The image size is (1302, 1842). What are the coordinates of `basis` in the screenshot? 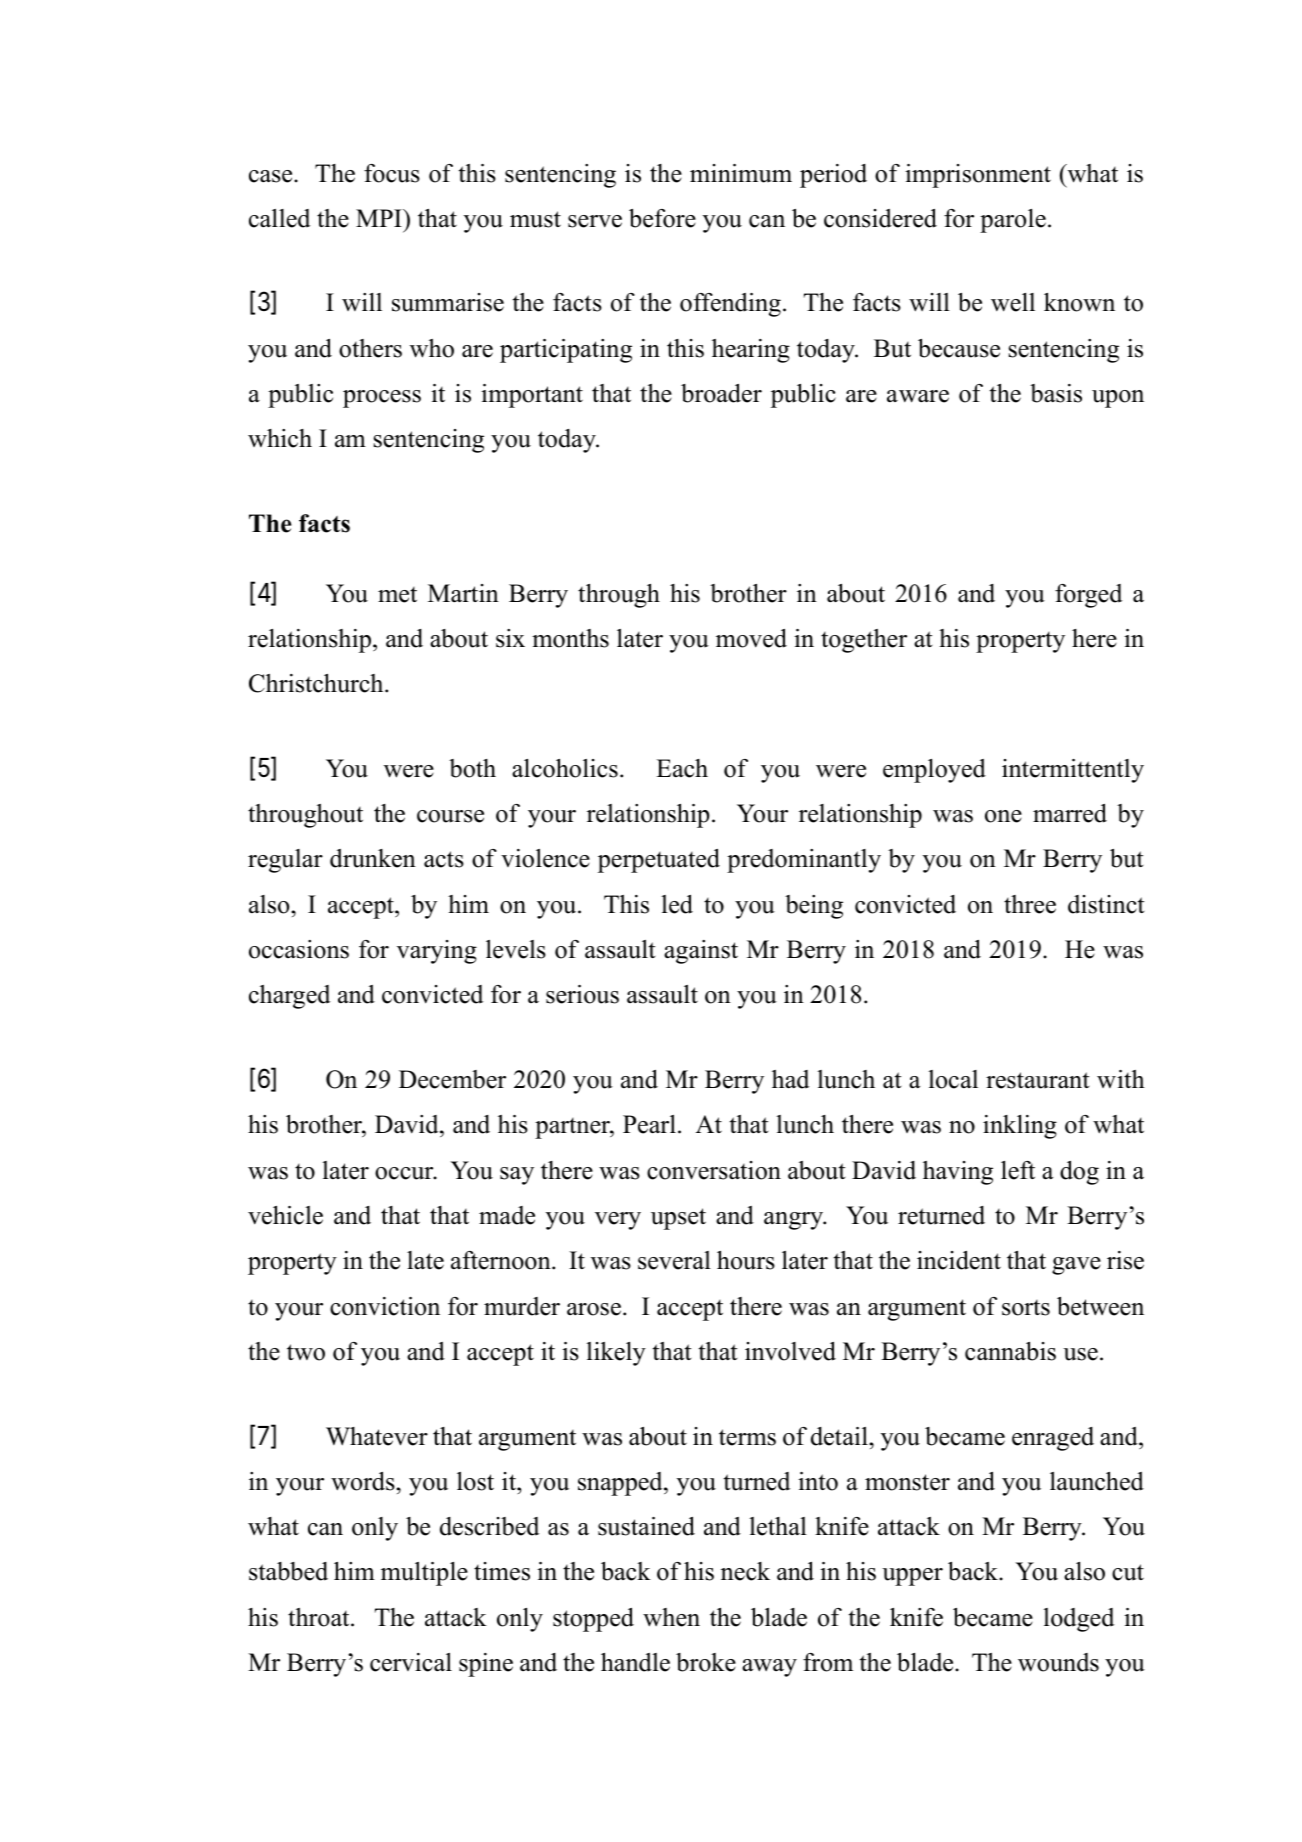 It's located at (1056, 393).
